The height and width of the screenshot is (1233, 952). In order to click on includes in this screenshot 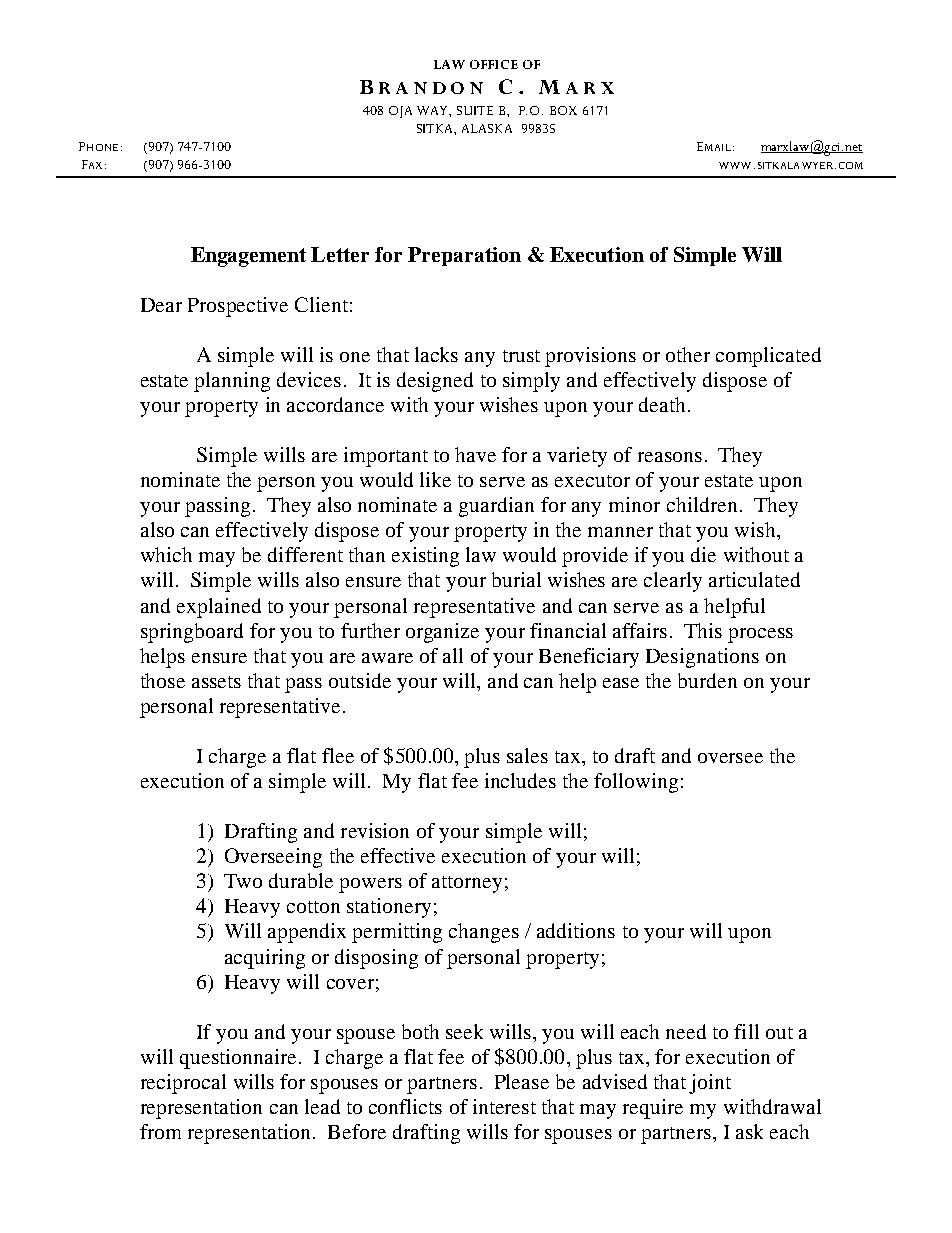, I will do `click(520, 780)`.
